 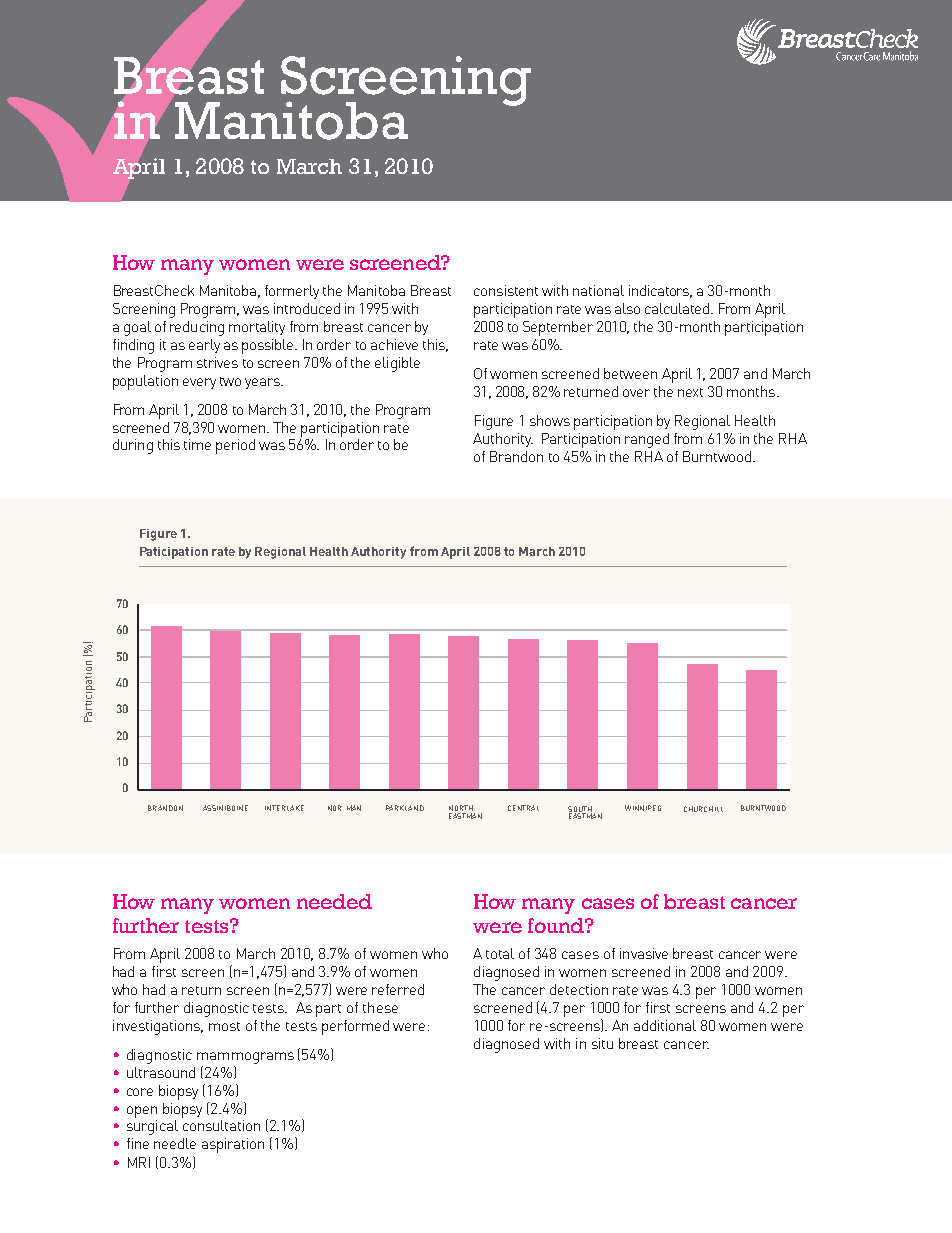 I want to click on shows, so click(x=550, y=420).
